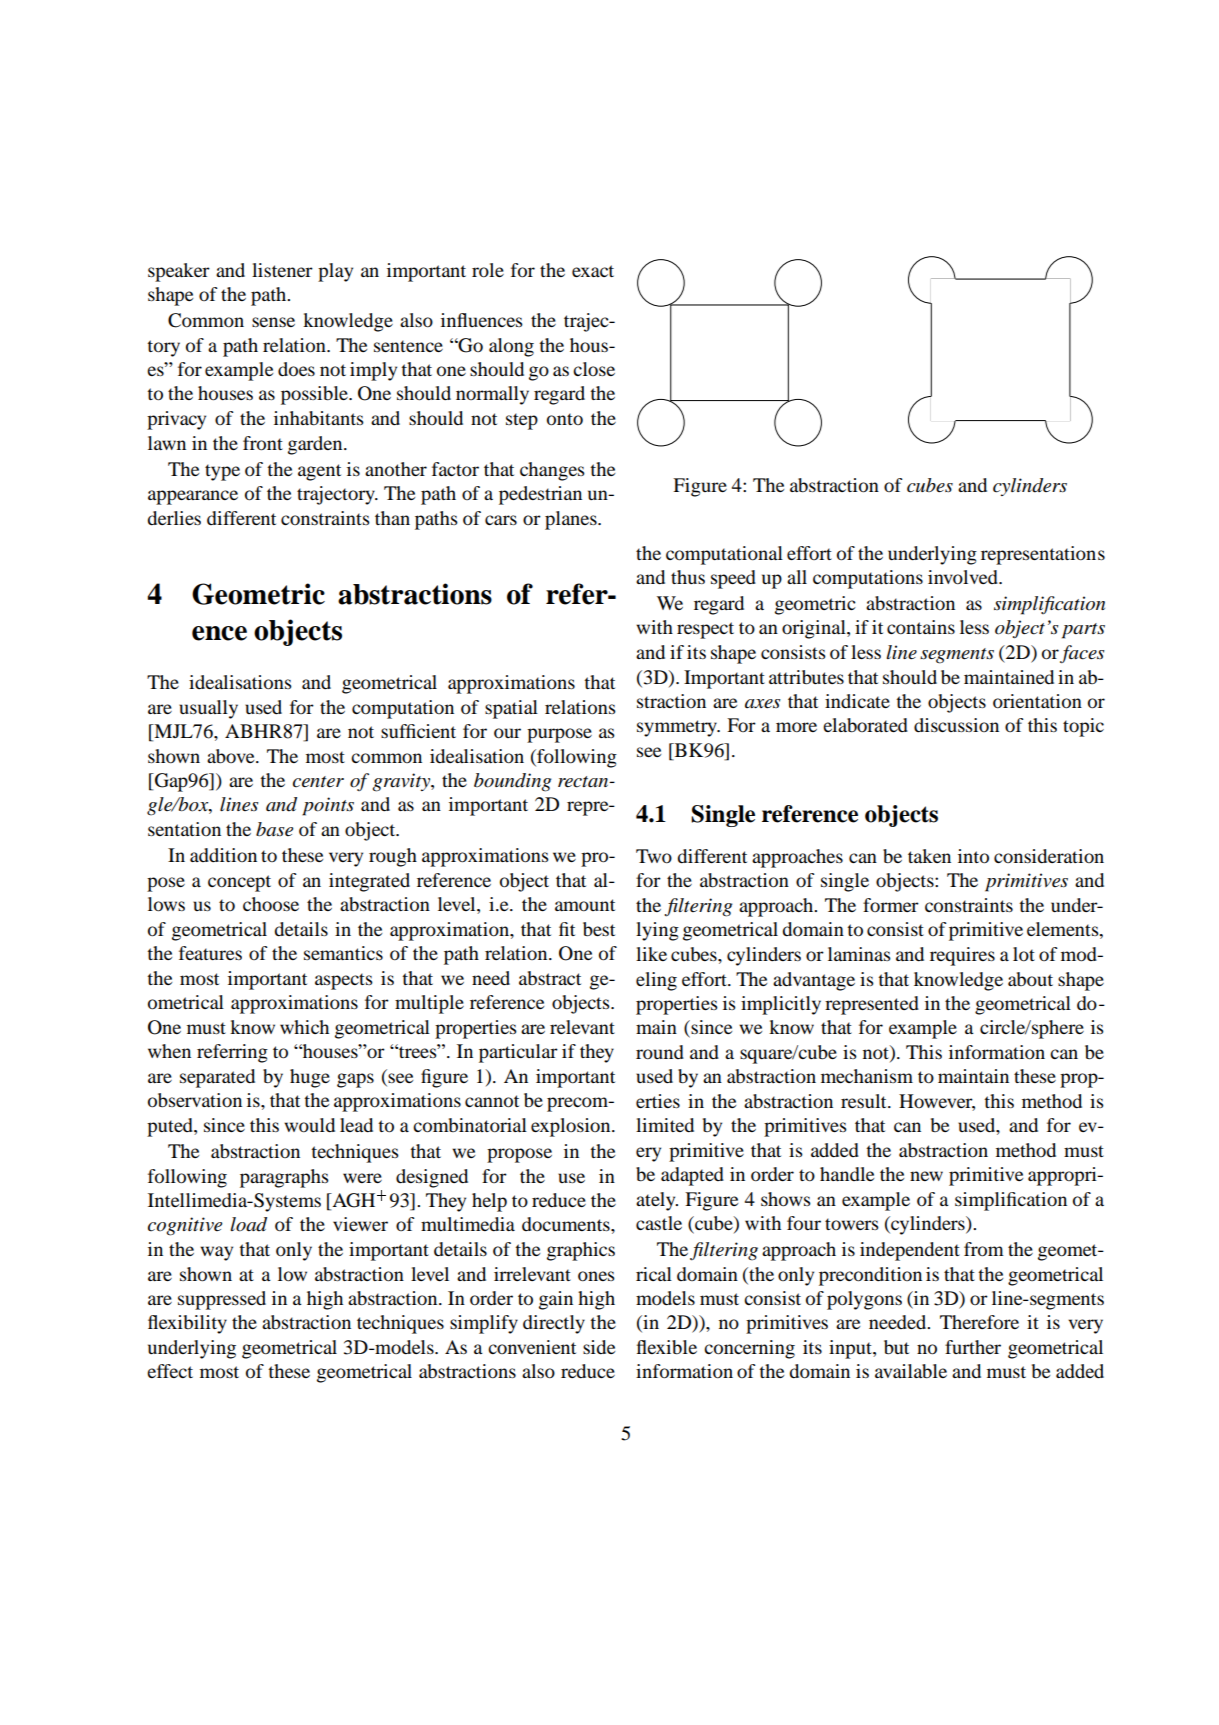 The image size is (1219, 1725). I want to click on sense, so click(273, 322).
